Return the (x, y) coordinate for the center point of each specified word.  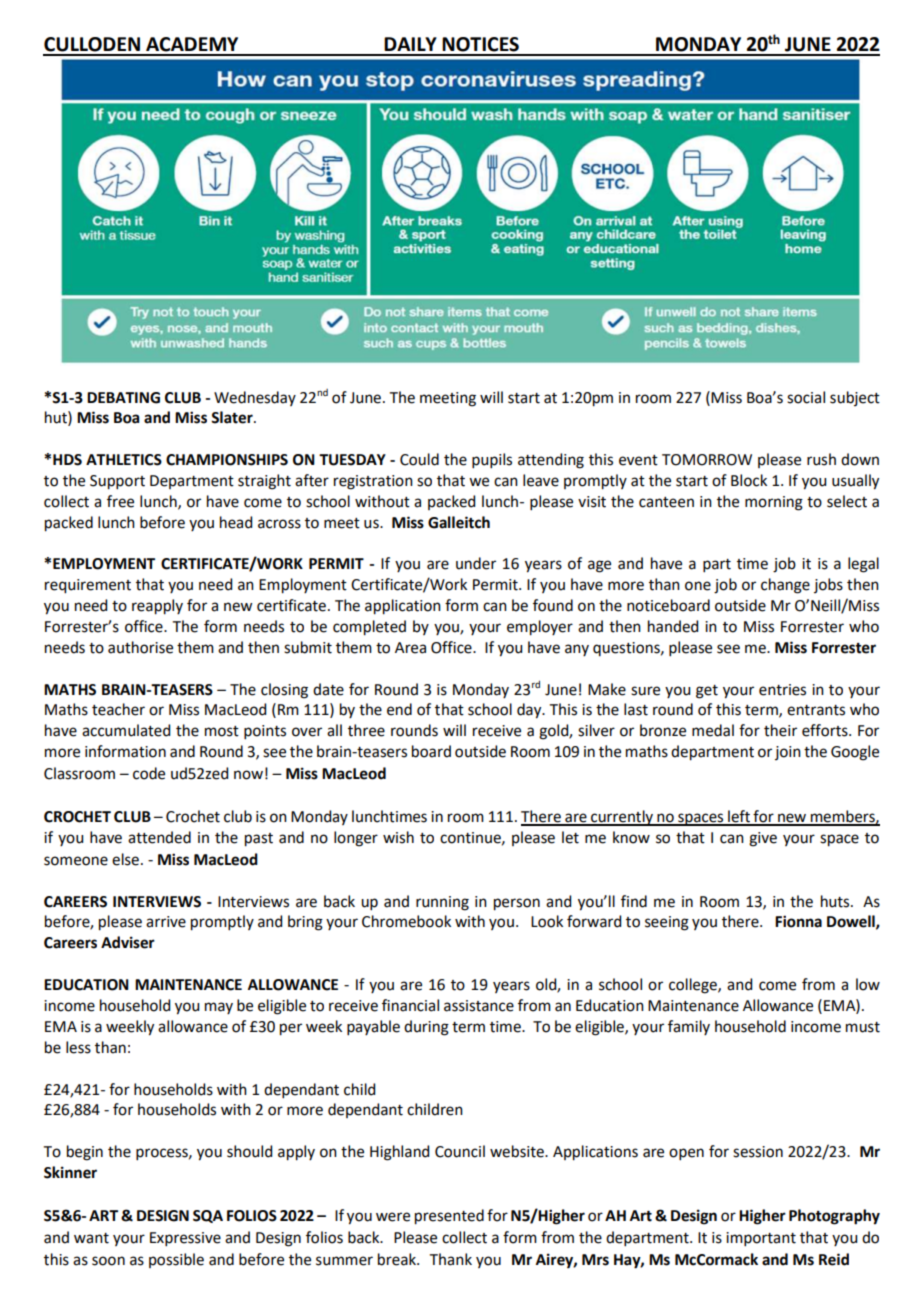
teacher (118, 709)
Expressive (185, 1239)
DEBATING (123, 398)
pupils (492, 460)
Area (410, 648)
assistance (479, 1006)
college (694, 986)
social (806, 397)
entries (782, 690)
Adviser (128, 942)
